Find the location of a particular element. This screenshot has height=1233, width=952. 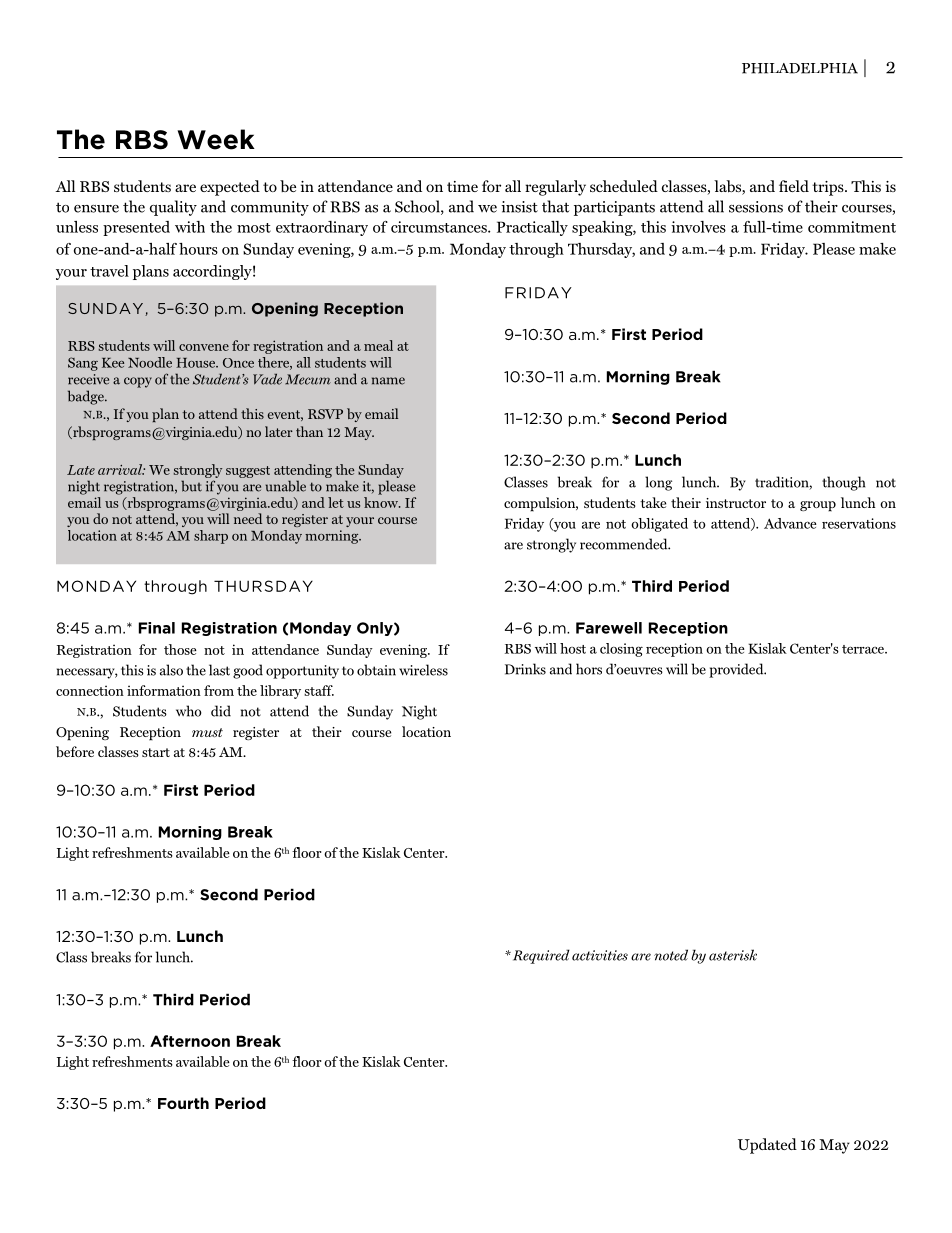

regularly is located at coordinates (555, 188).
